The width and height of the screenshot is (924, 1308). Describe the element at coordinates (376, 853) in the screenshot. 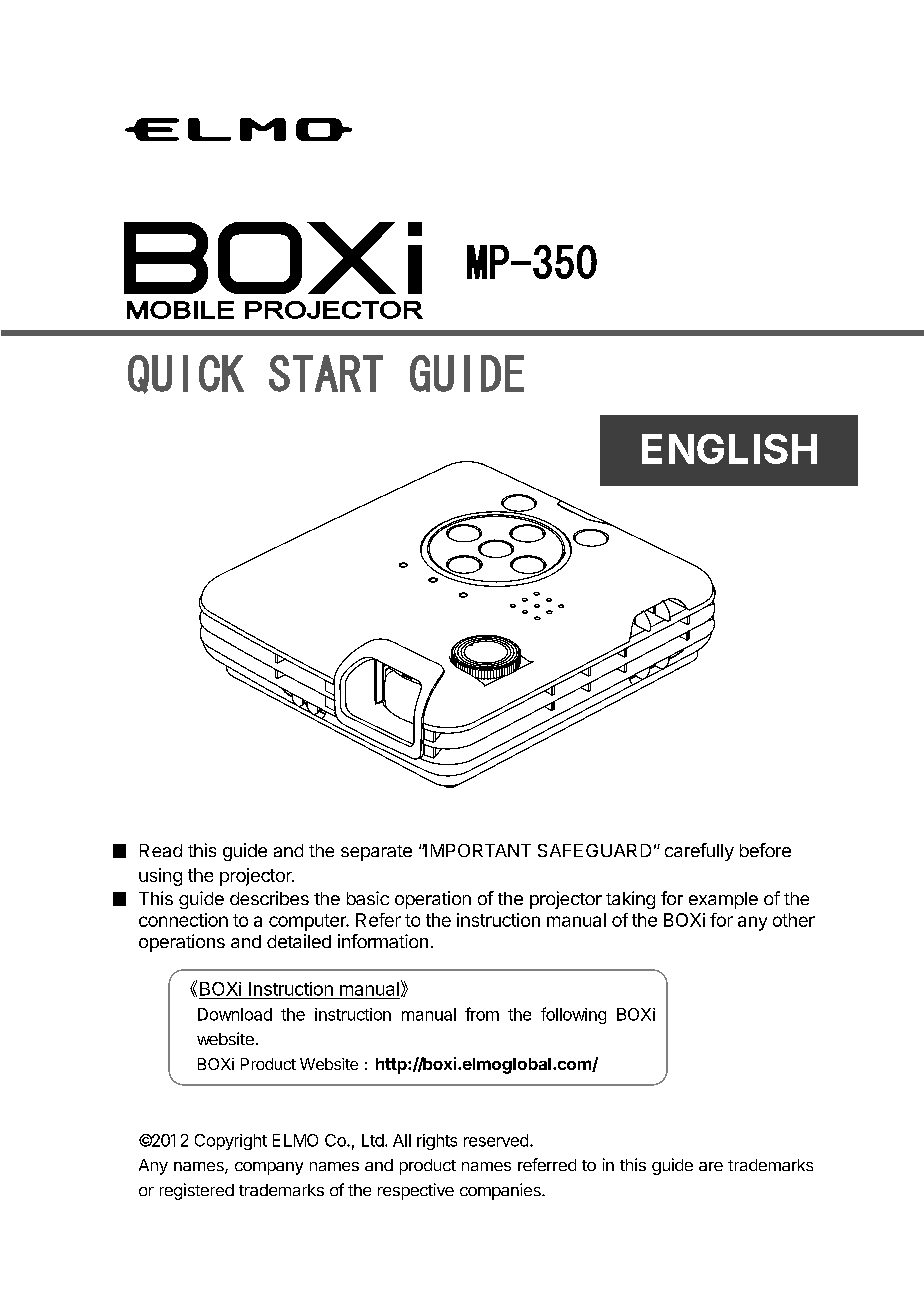

I see `separate` at that location.
